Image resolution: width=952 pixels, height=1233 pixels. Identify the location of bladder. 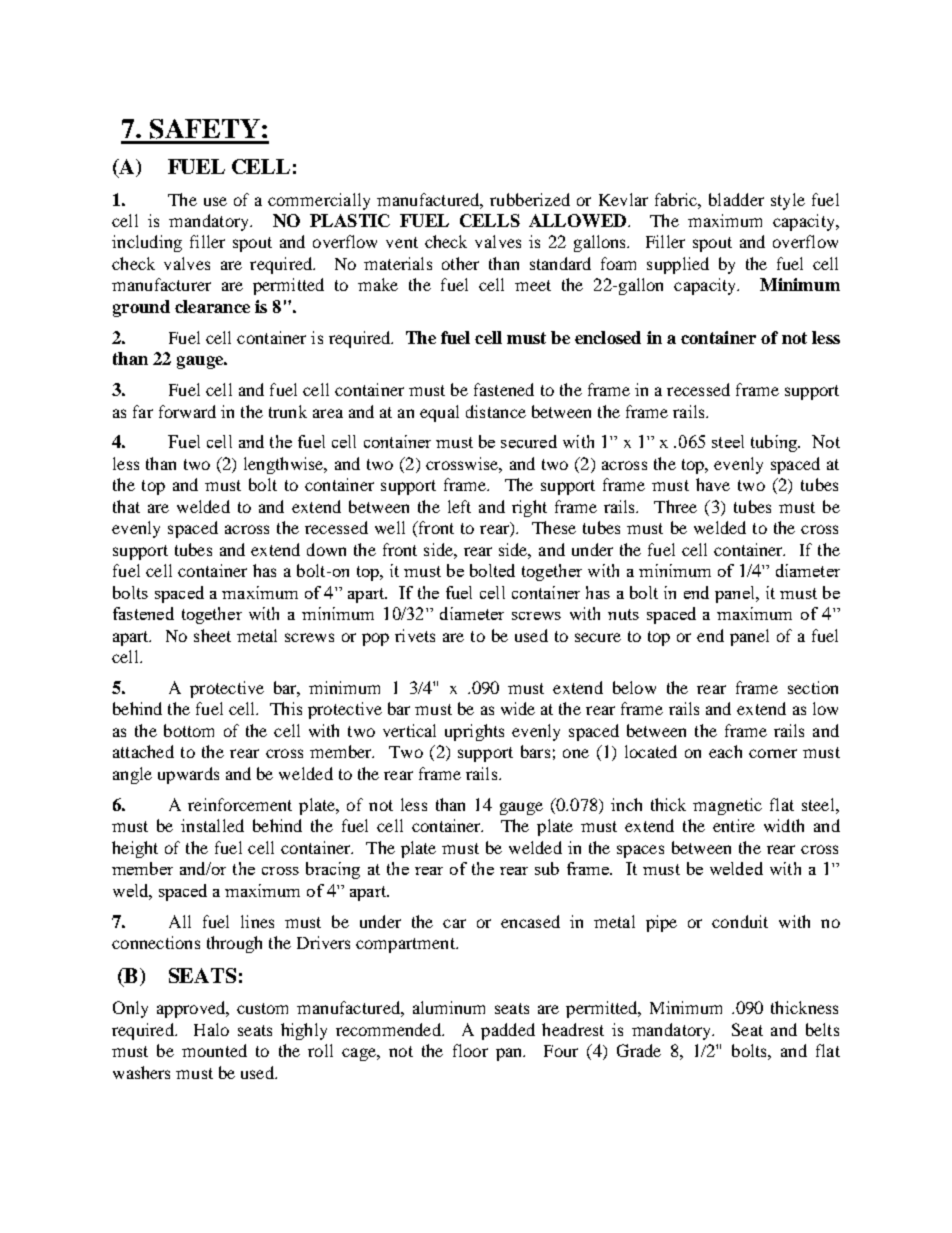
(736, 199).
